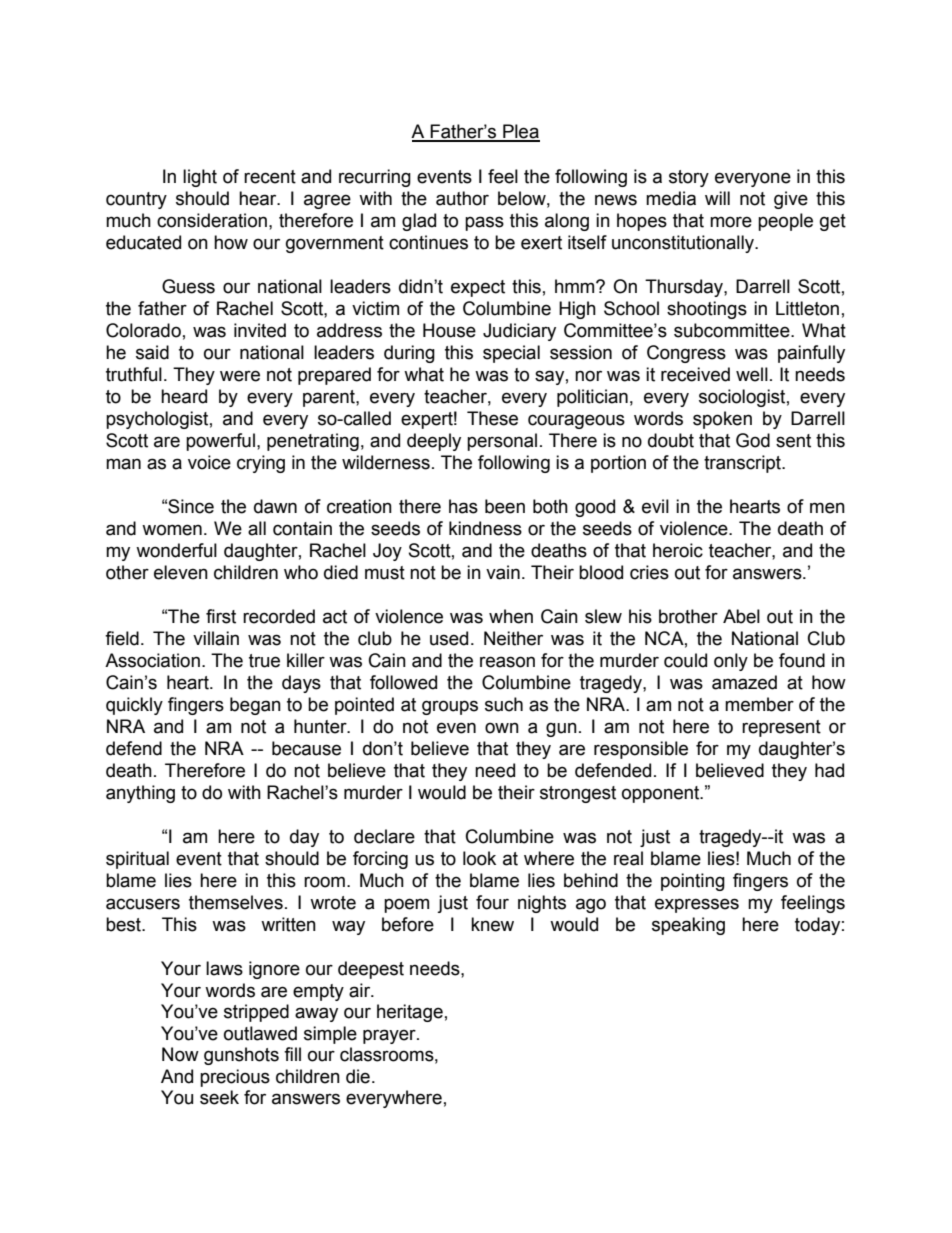 Image resolution: width=952 pixels, height=1233 pixels. I want to click on precious, so click(235, 1078).
